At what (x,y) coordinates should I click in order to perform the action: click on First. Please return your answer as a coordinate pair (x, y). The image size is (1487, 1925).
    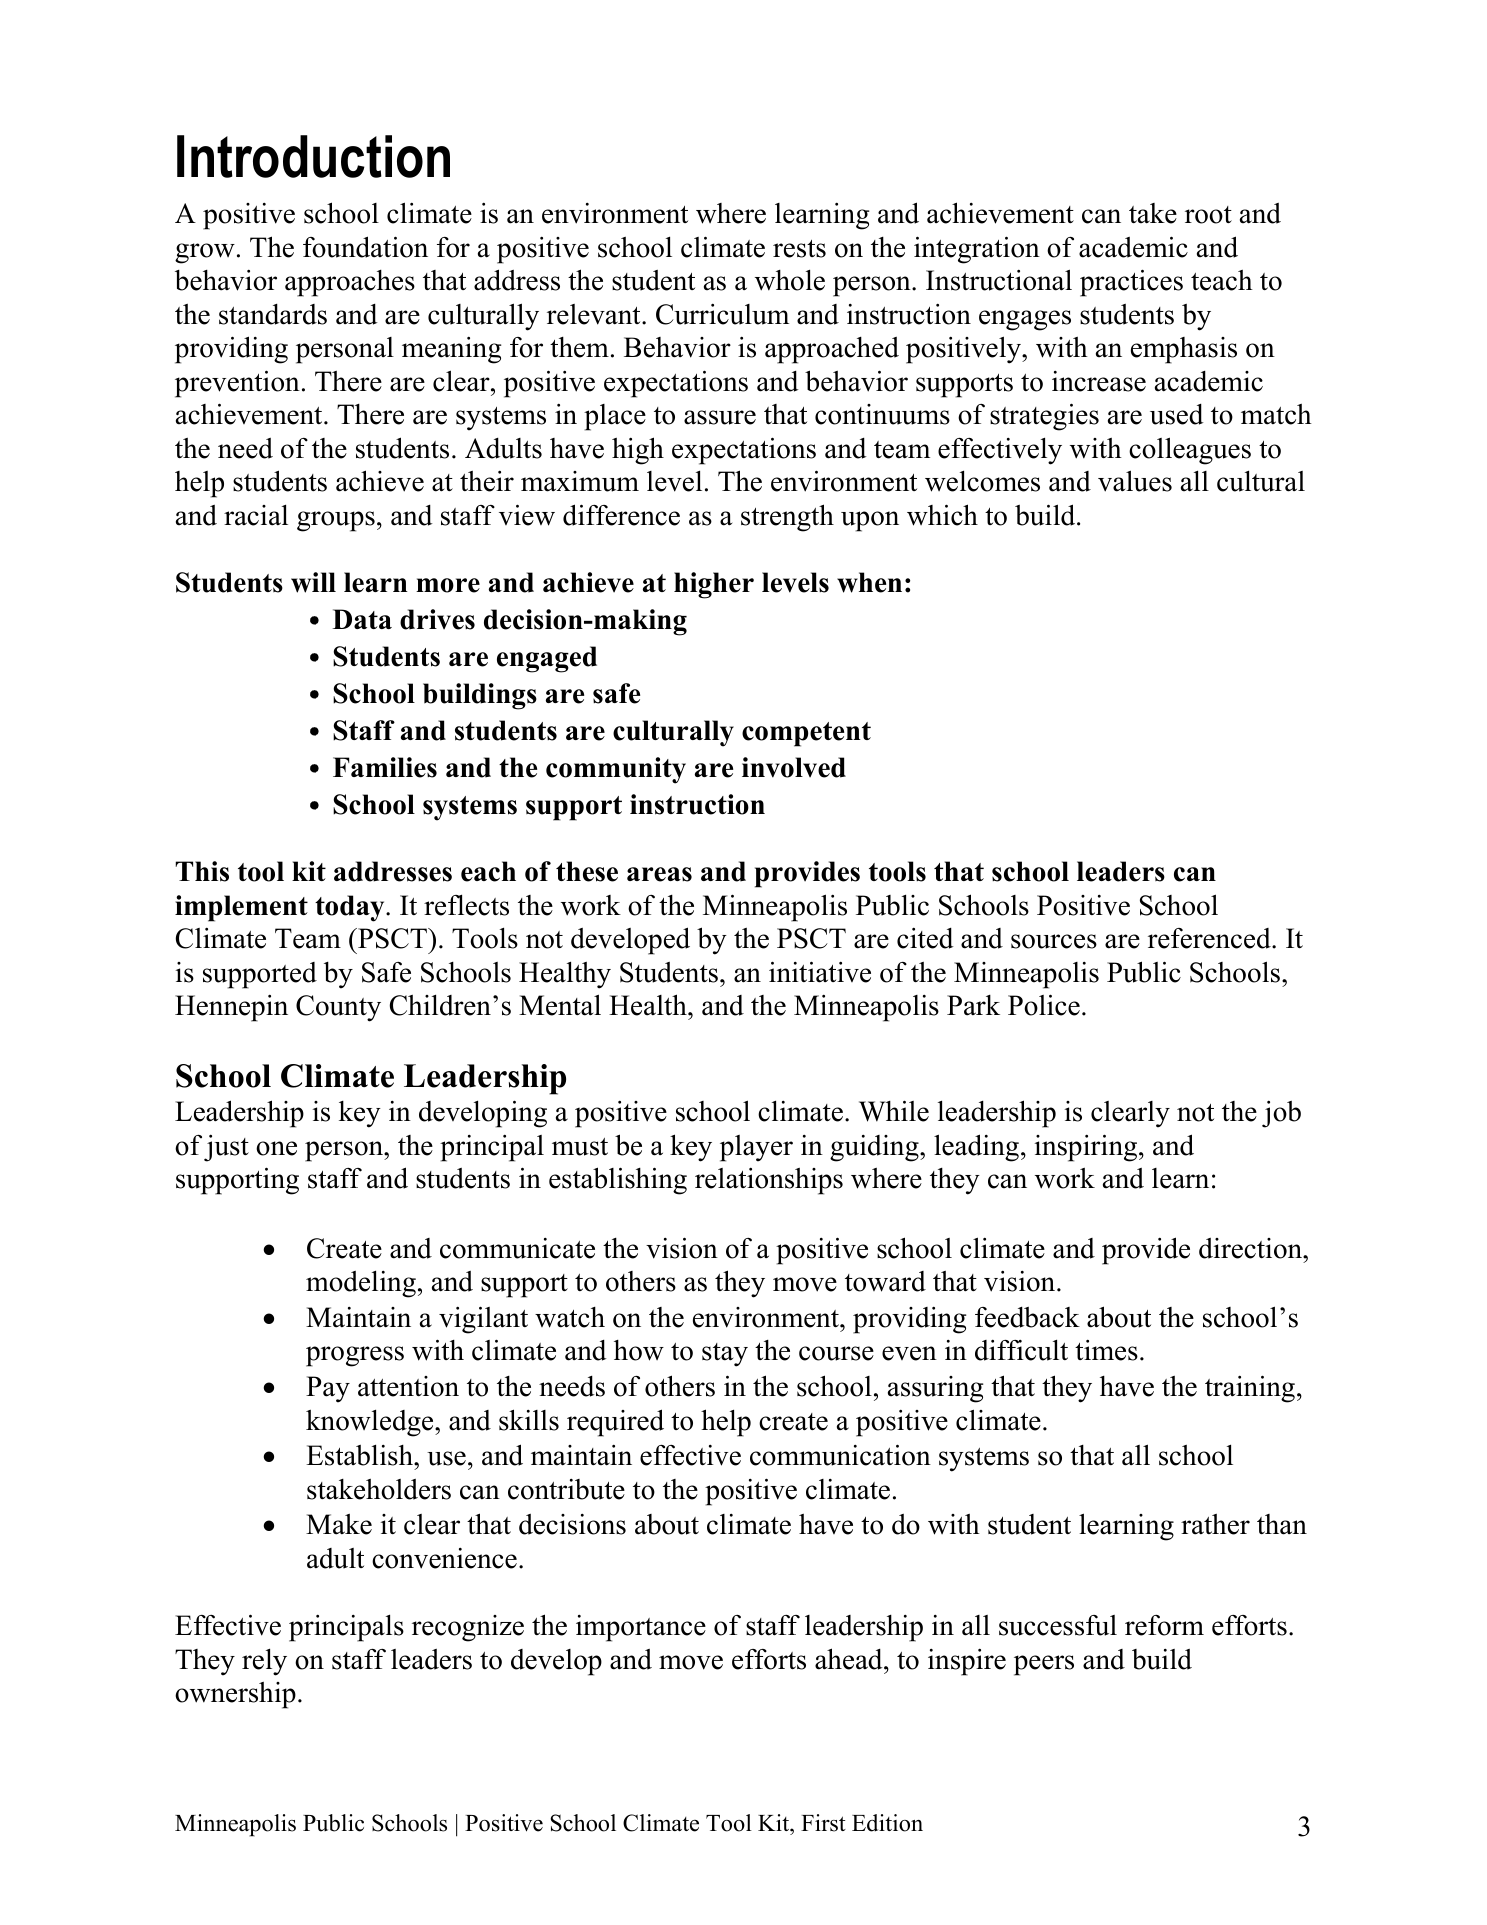
    Looking at the image, I should click on (823, 1823).
